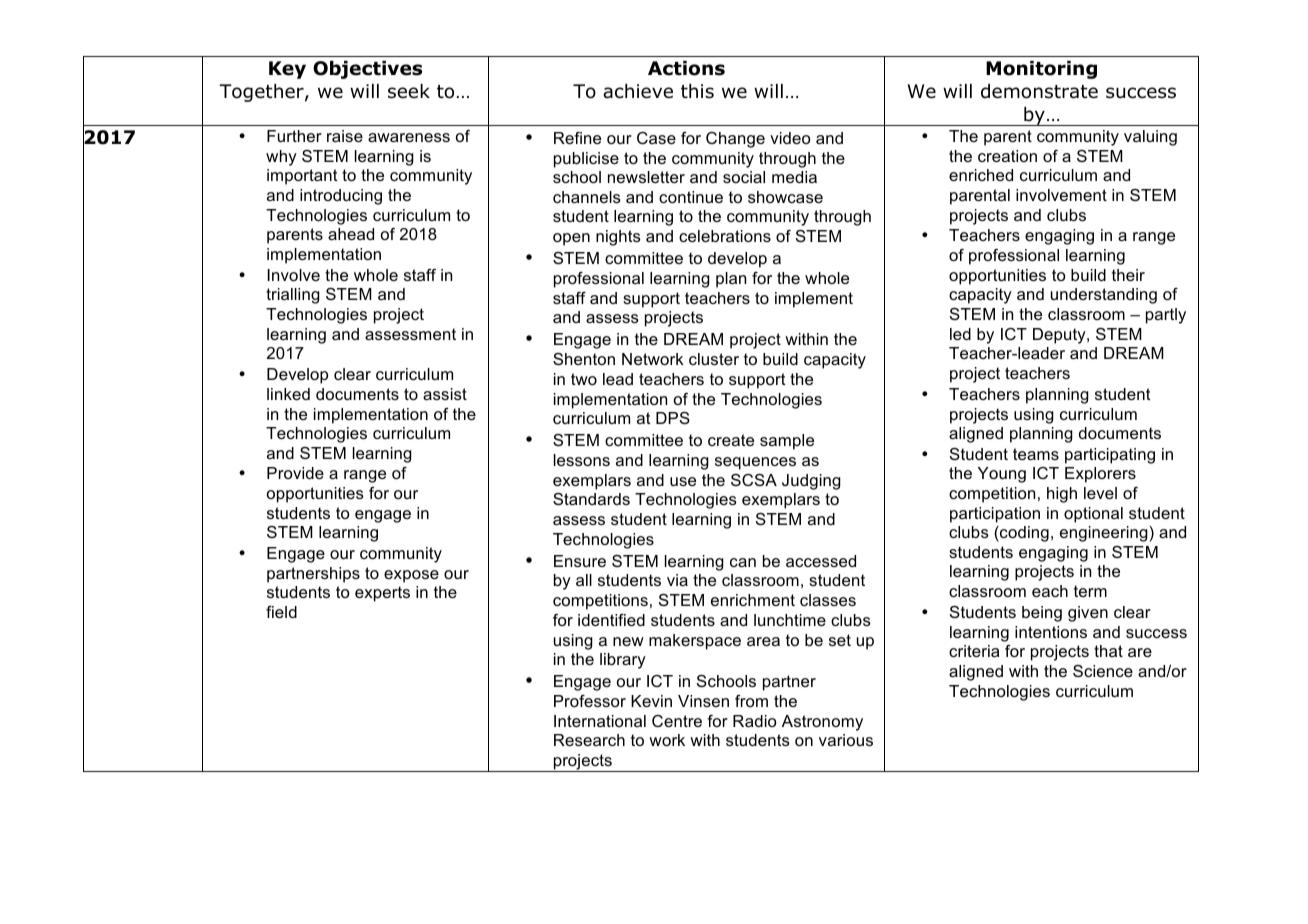 The height and width of the screenshot is (924, 1308). What do you see at coordinates (697, 91) in the screenshot?
I see `this` at bounding box center [697, 91].
